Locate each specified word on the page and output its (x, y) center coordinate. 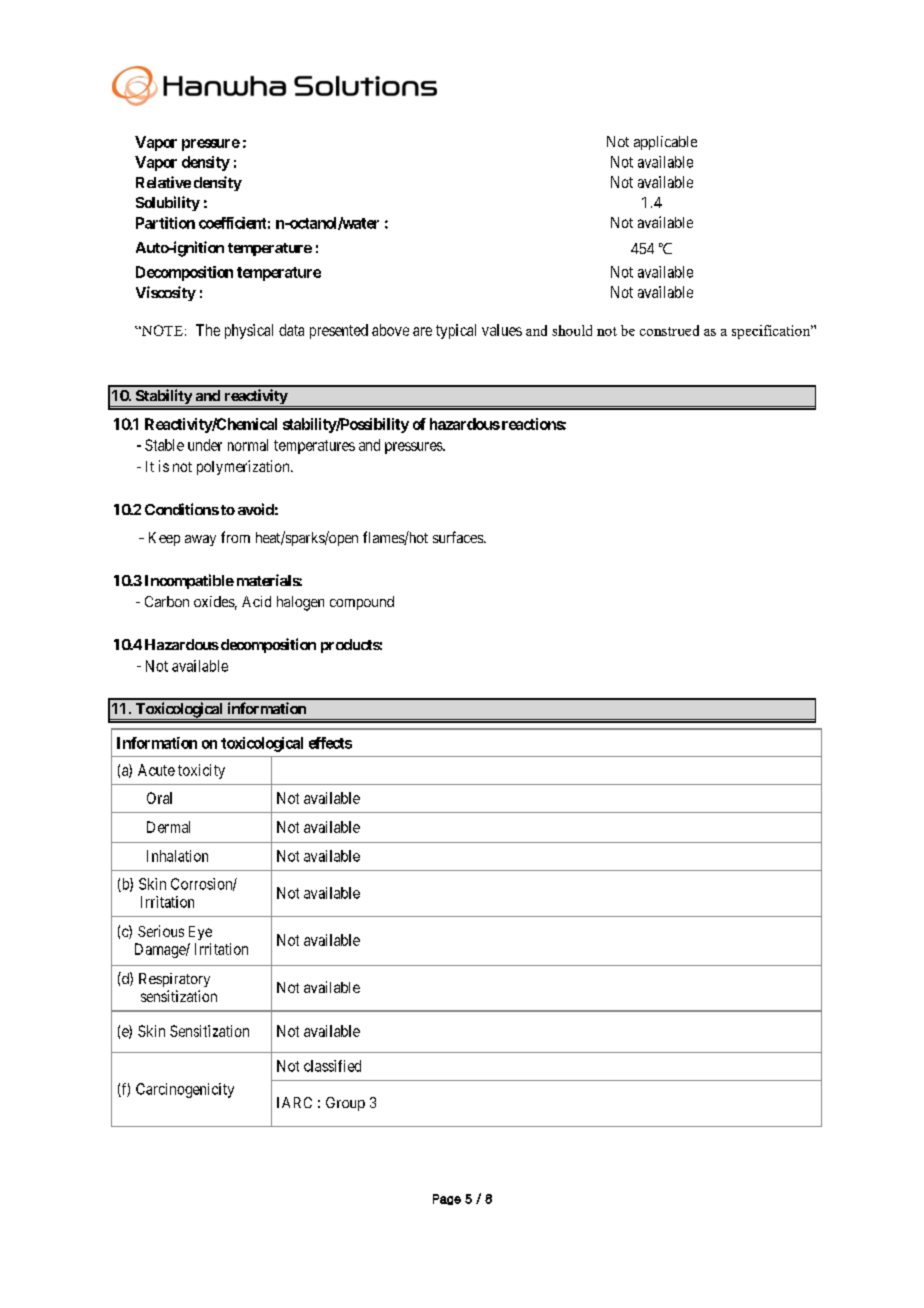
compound (362, 603)
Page (447, 1199)
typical (456, 331)
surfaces (459, 537)
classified (332, 1066)
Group (345, 1104)
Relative (163, 182)
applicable (665, 143)
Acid (256, 601)
